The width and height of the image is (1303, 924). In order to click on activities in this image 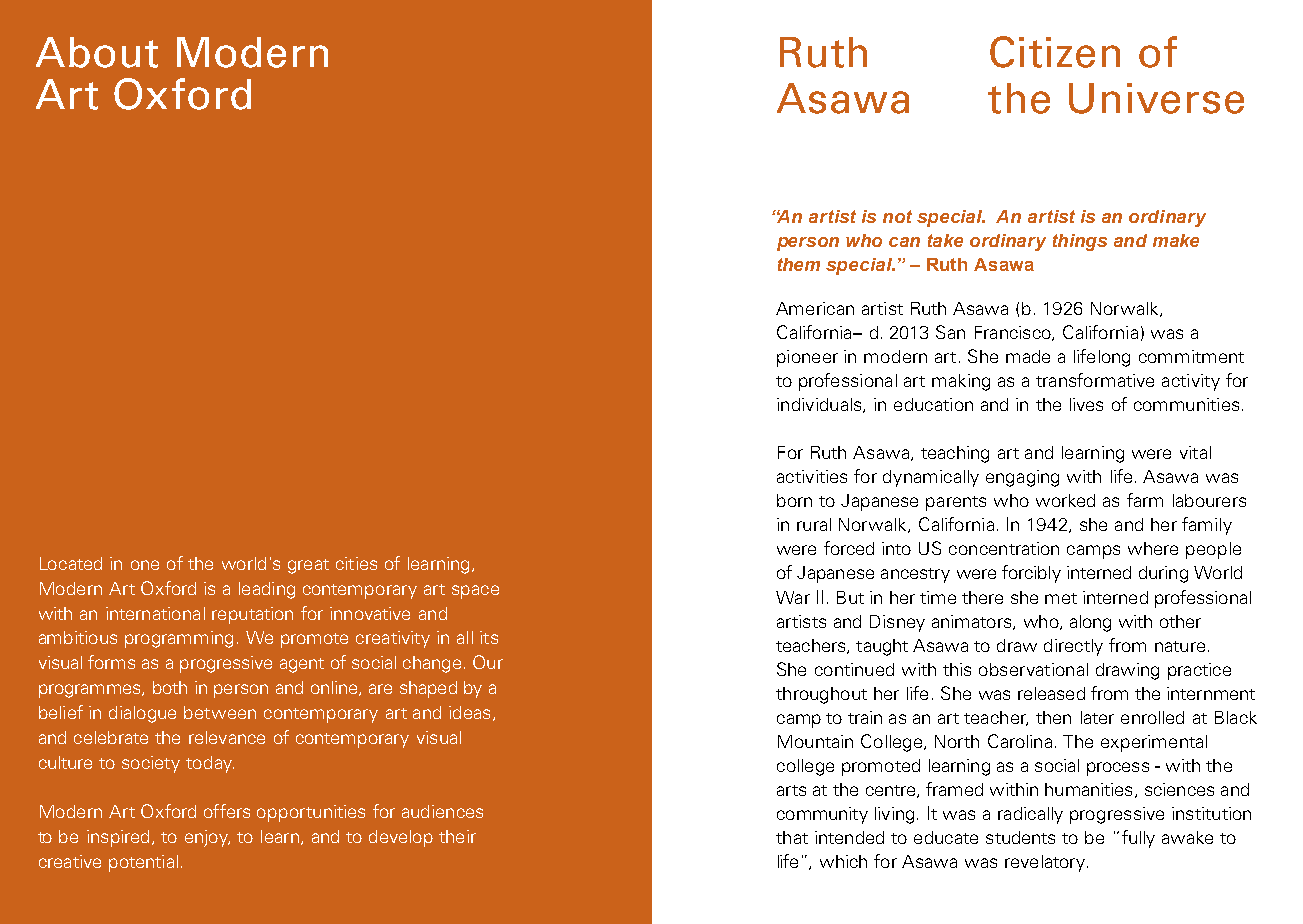, I will do `click(812, 476)`.
